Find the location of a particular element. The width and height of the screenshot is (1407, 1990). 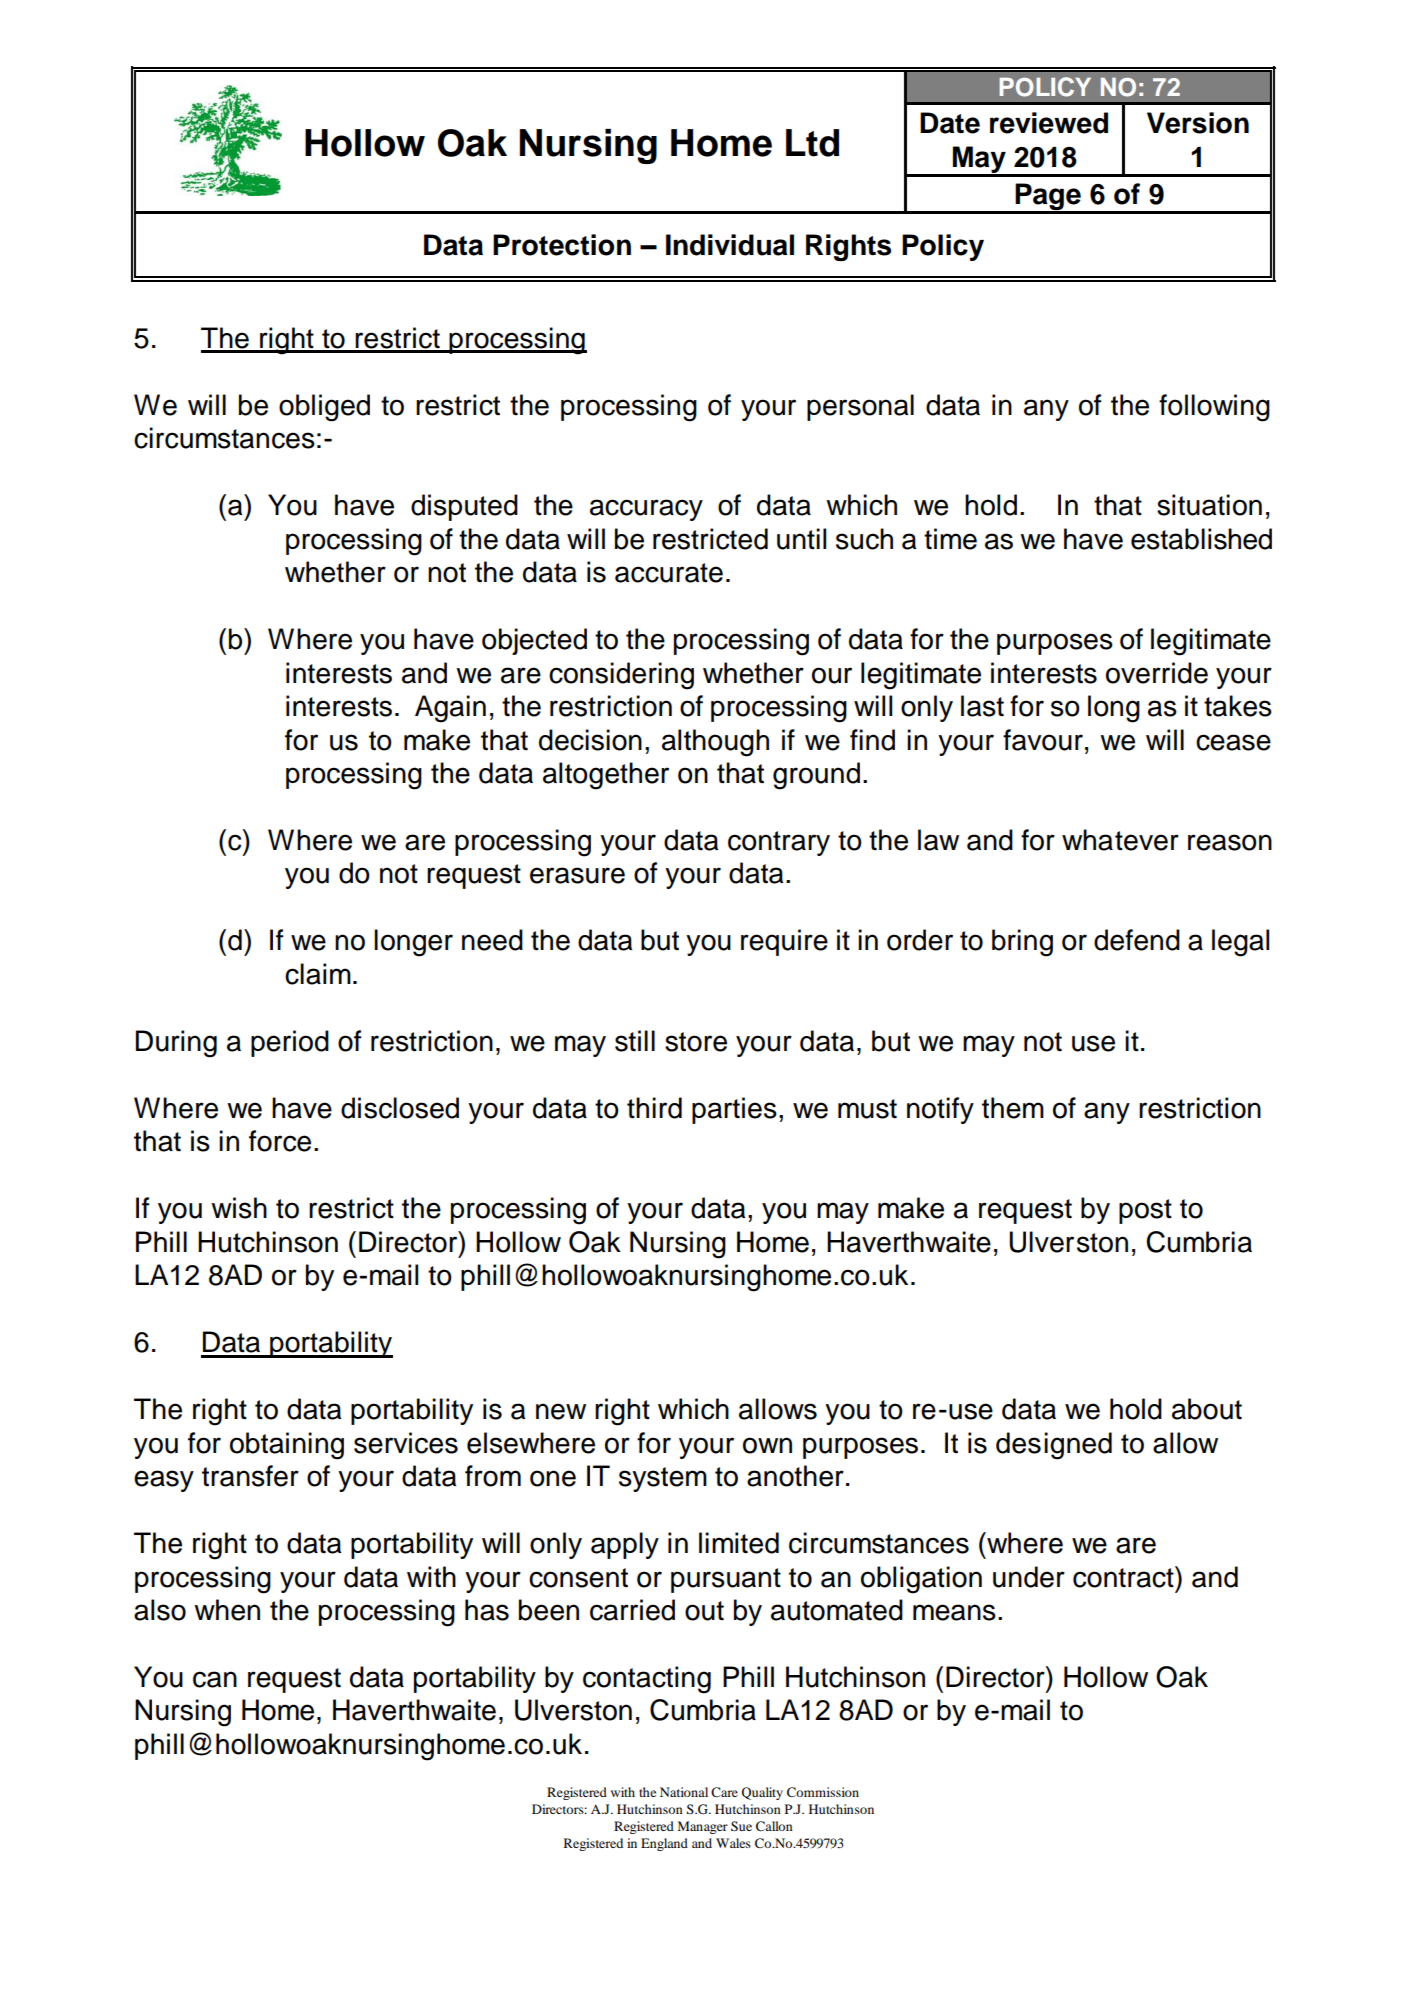

National is located at coordinates (684, 1792).
